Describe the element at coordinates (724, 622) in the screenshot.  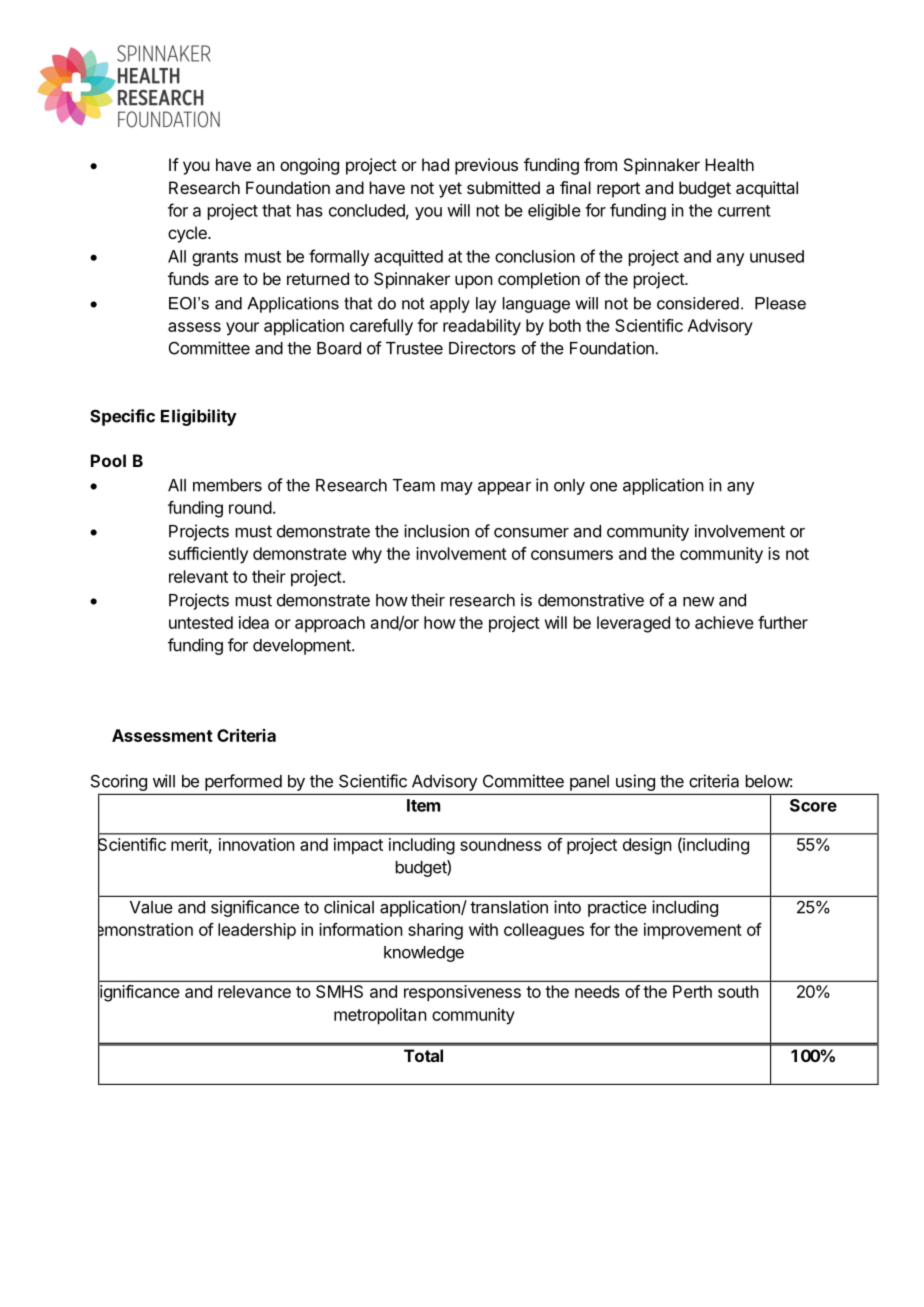
I see `achieve` at that location.
